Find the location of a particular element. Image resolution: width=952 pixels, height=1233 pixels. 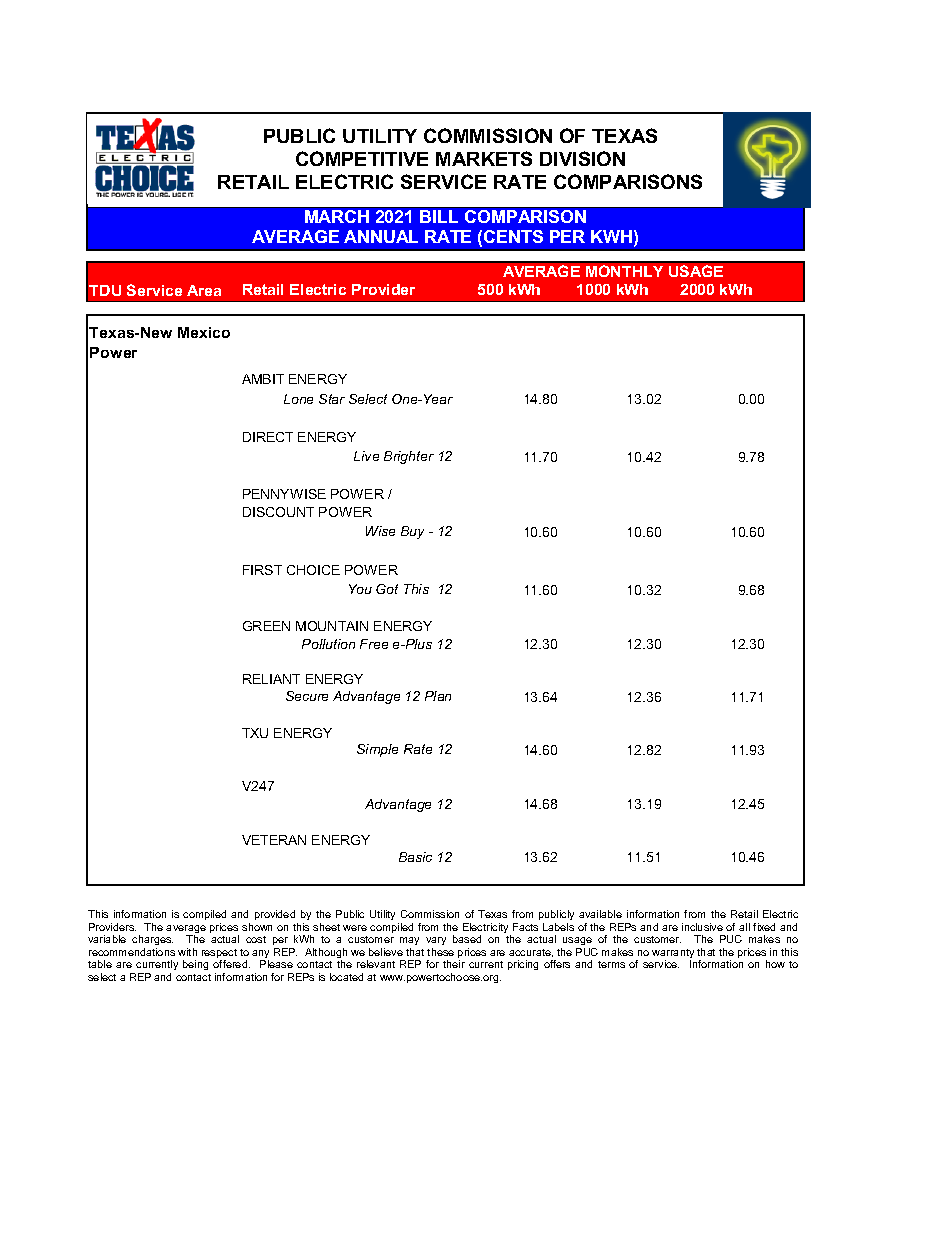

Area is located at coordinates (204, 290).
